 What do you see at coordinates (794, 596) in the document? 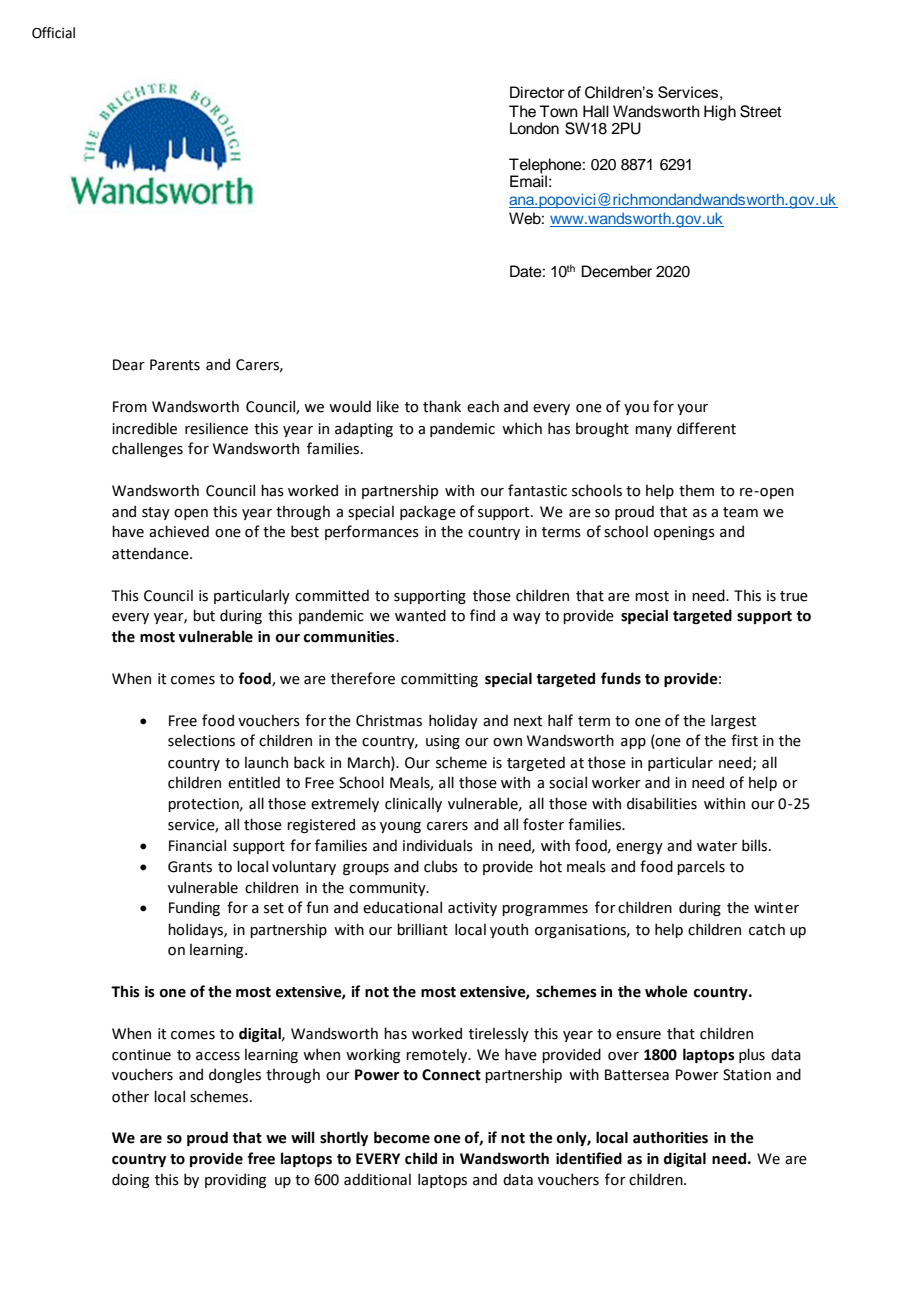
I see `true` at bounding box center [794, 596].
